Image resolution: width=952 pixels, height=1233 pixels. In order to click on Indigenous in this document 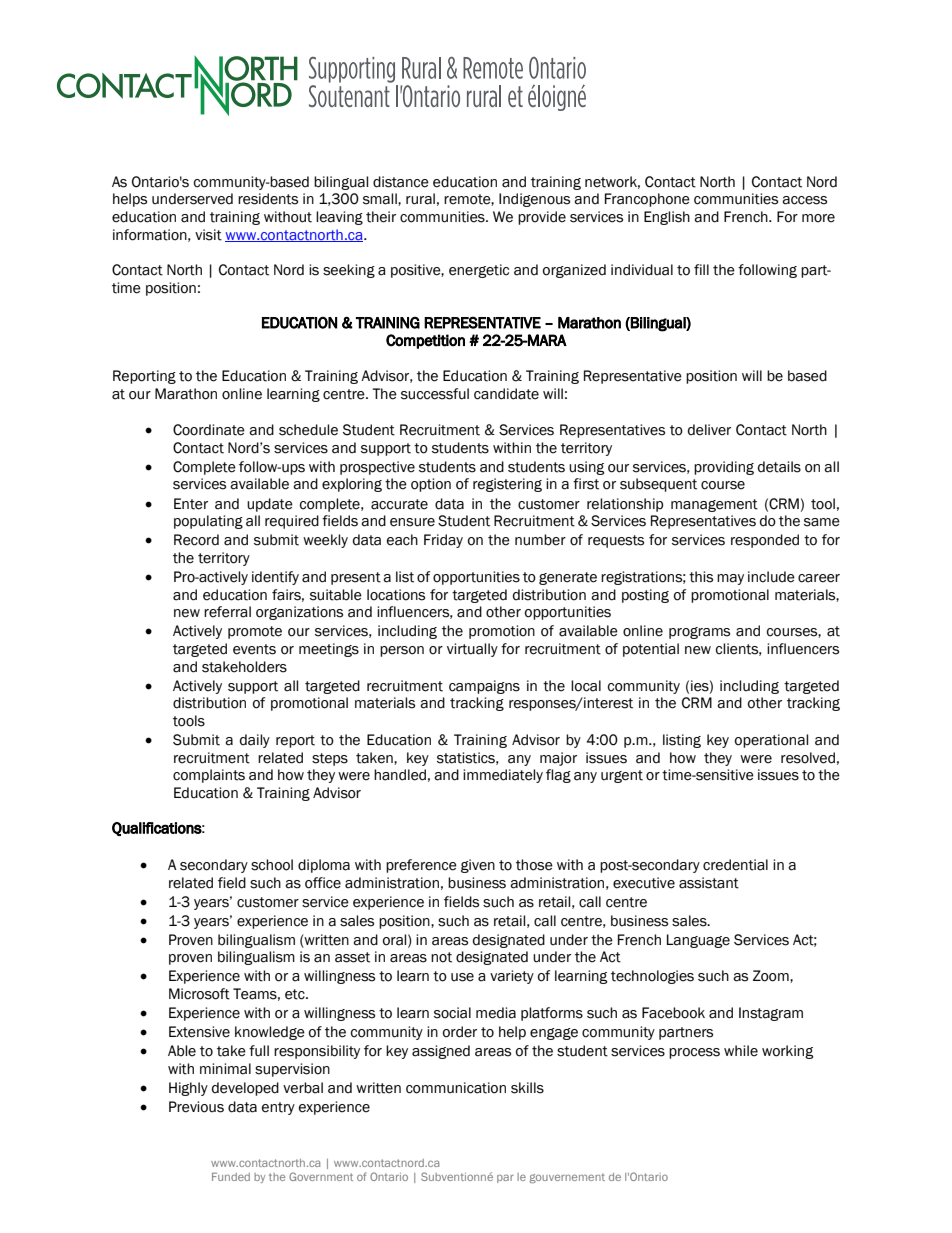, I will do `click(534, 200)`.
